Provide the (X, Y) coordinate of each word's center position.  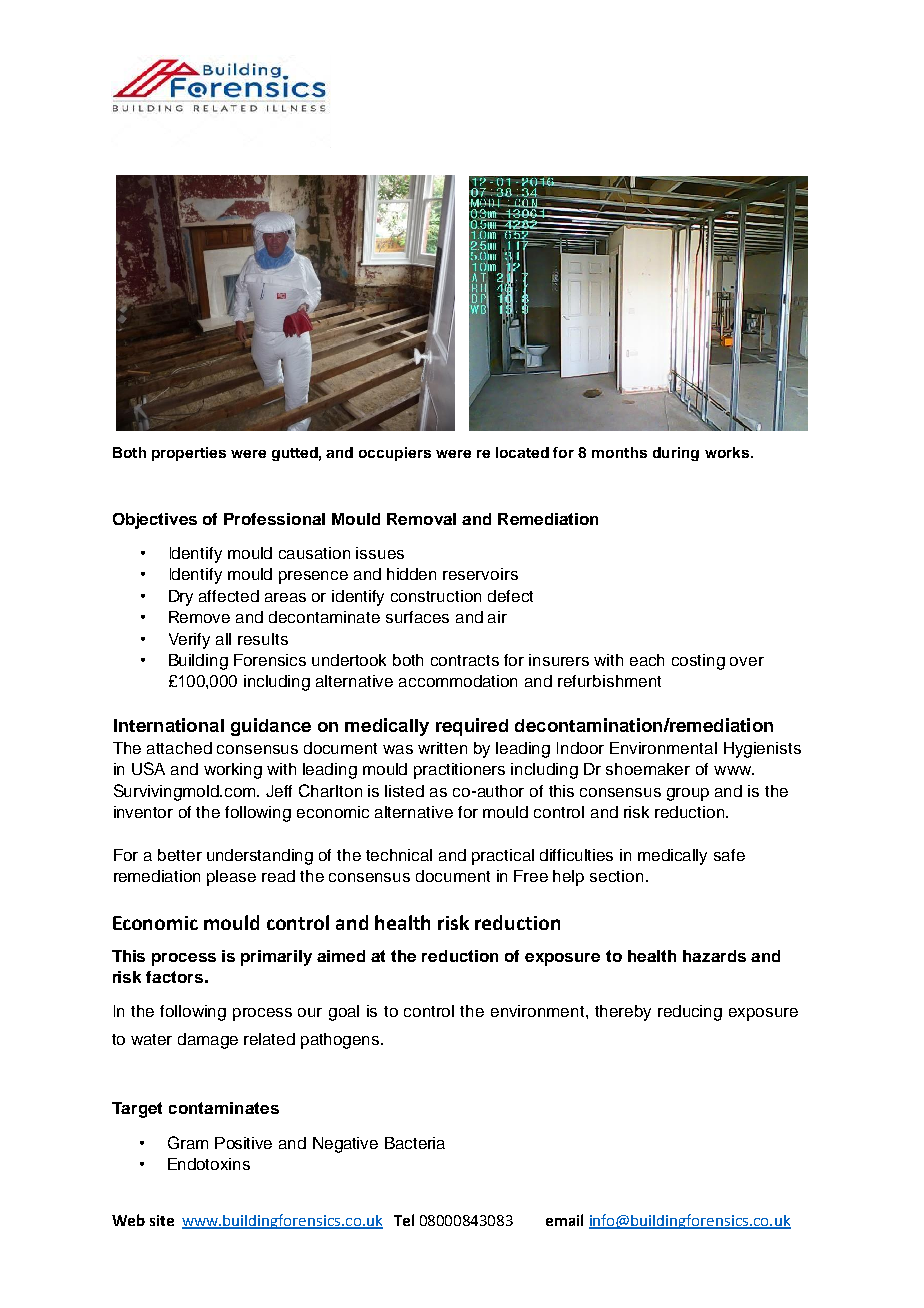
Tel (404, 1220)
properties (189, 454)
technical (399, 855)
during (676, 454)
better (180, 855)
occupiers (395, 454)
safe (729, 855)
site (162, 1220)
